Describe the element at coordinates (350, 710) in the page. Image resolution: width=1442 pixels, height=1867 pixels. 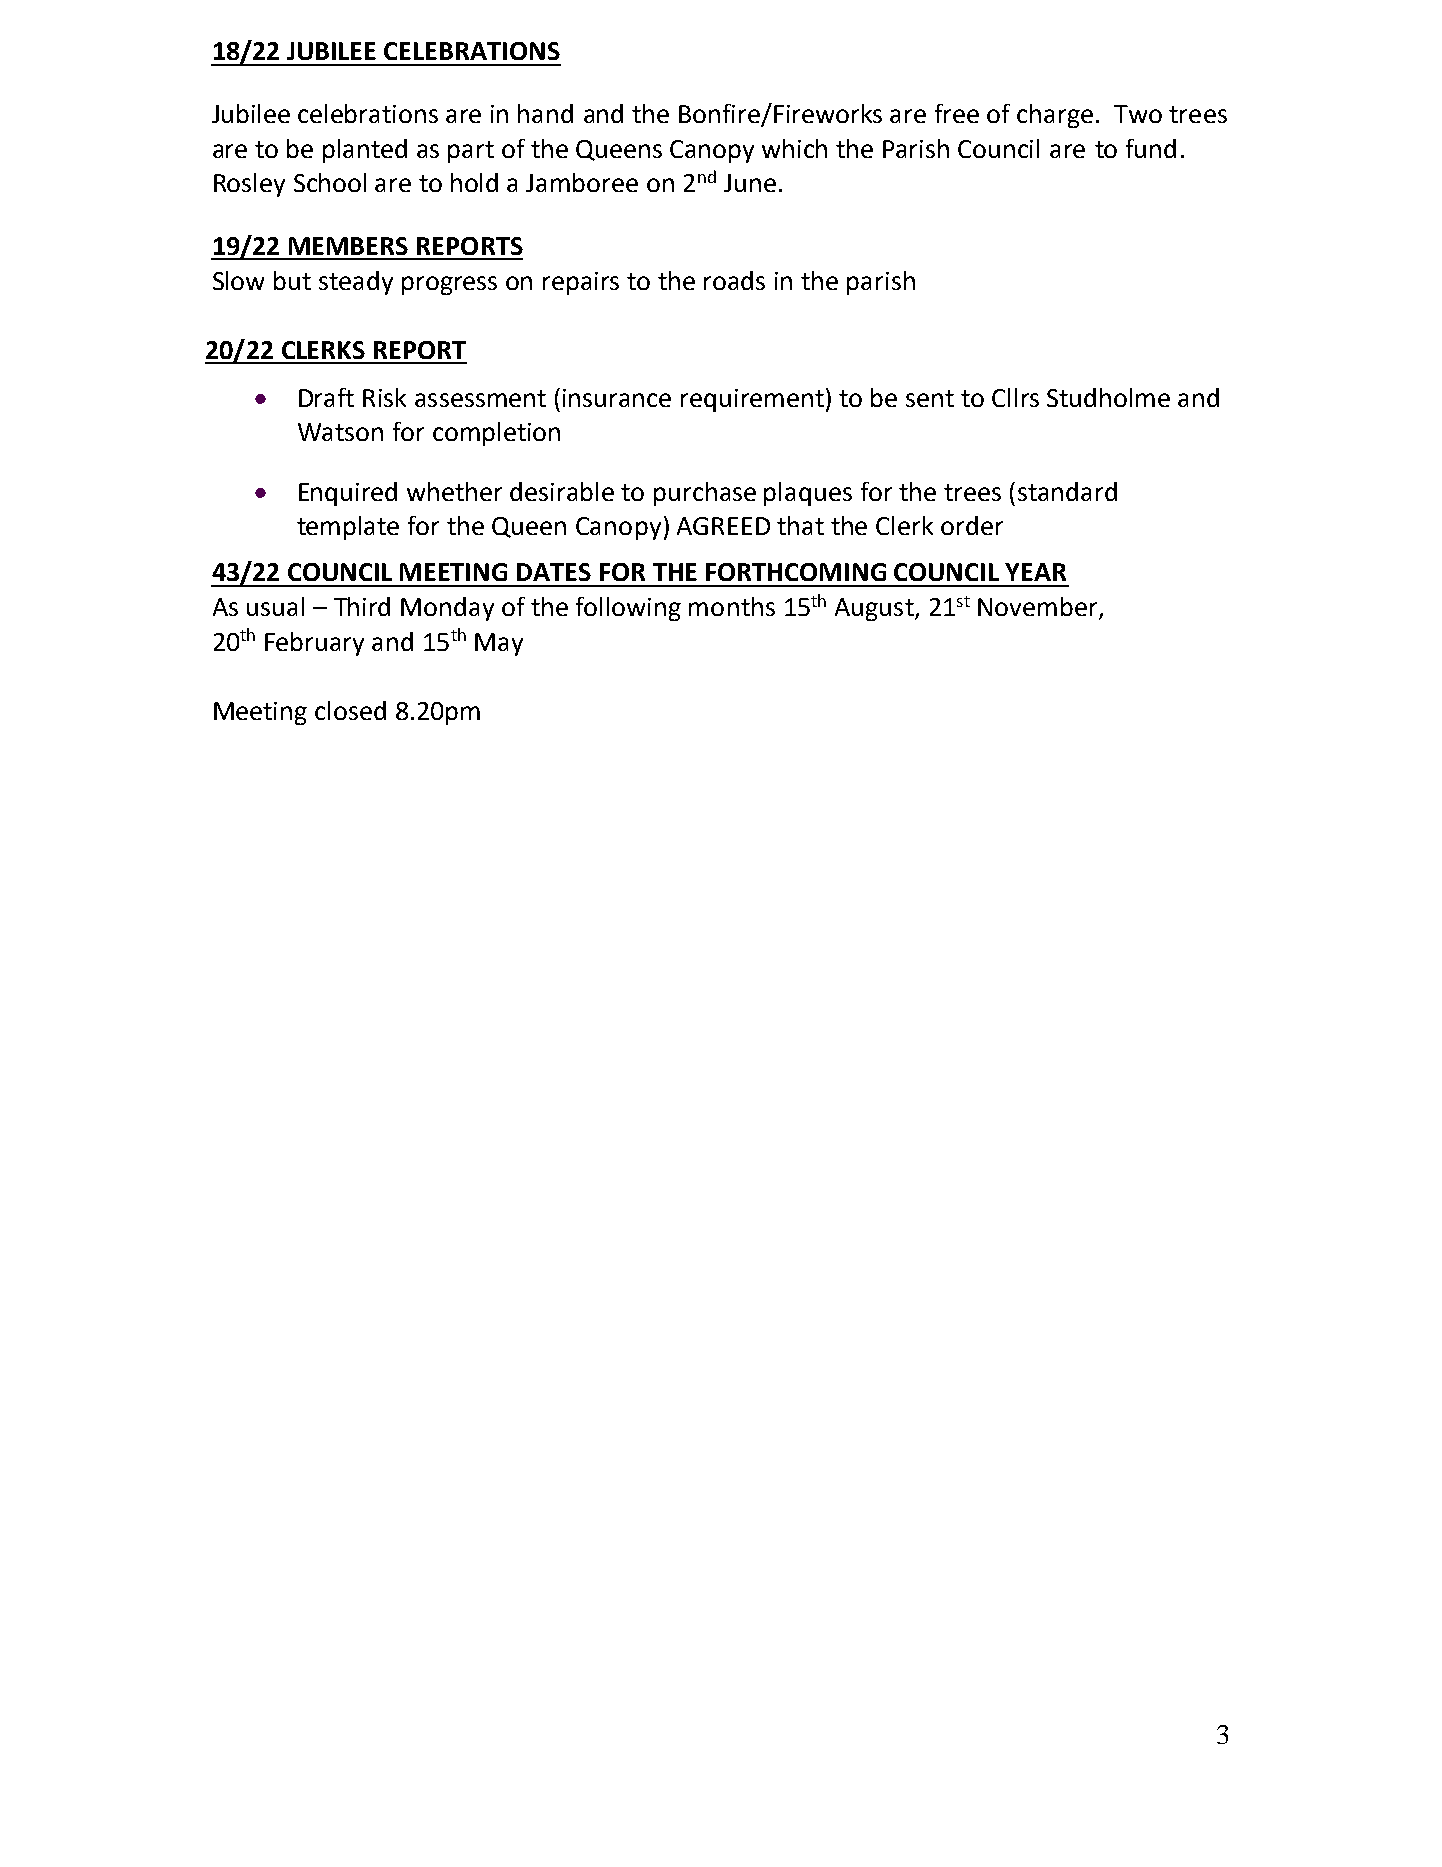
I see `closed` at that location.
